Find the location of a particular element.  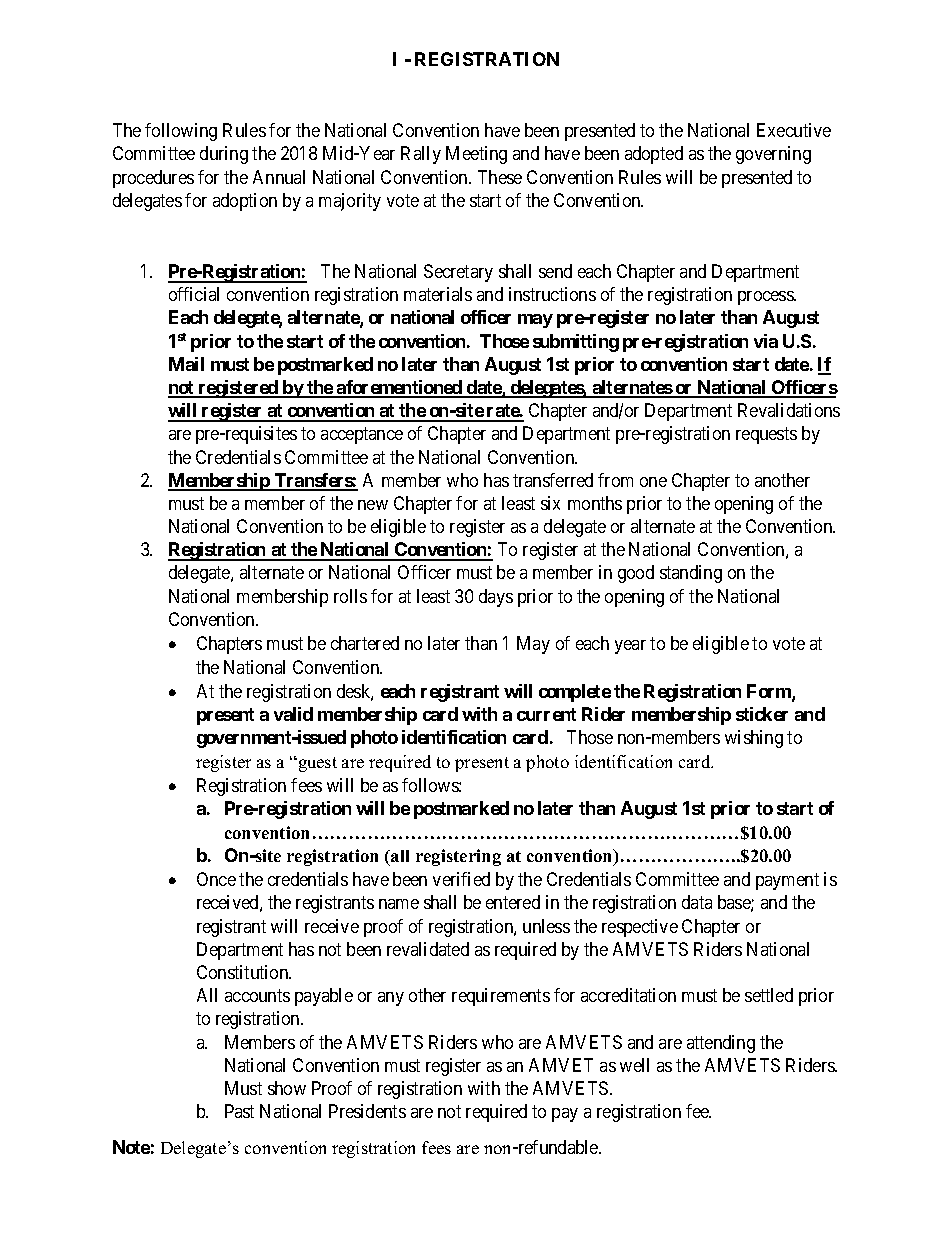

aforementioned is located at coordinates (399, 388).
